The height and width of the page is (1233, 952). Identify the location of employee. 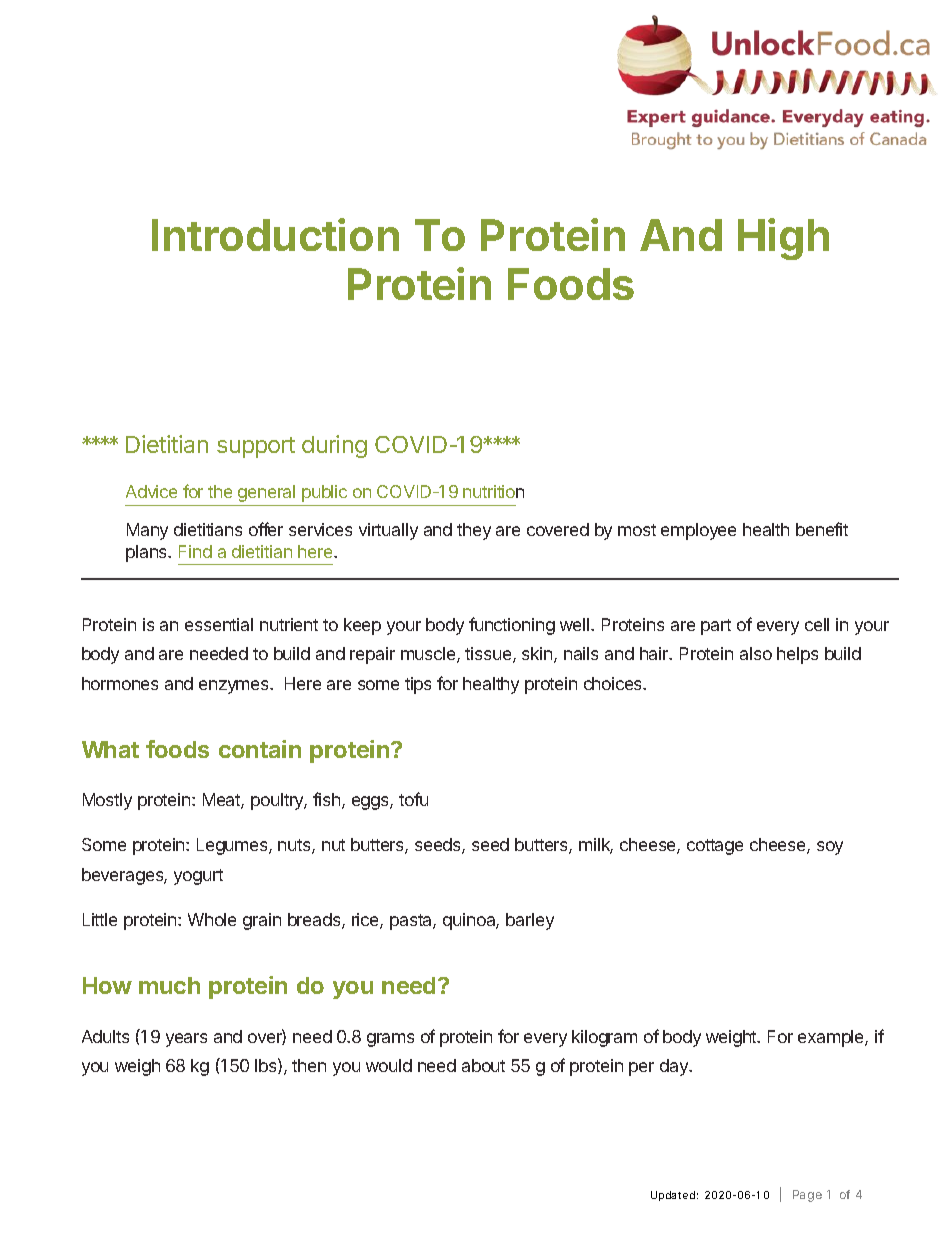
(698, 531).
